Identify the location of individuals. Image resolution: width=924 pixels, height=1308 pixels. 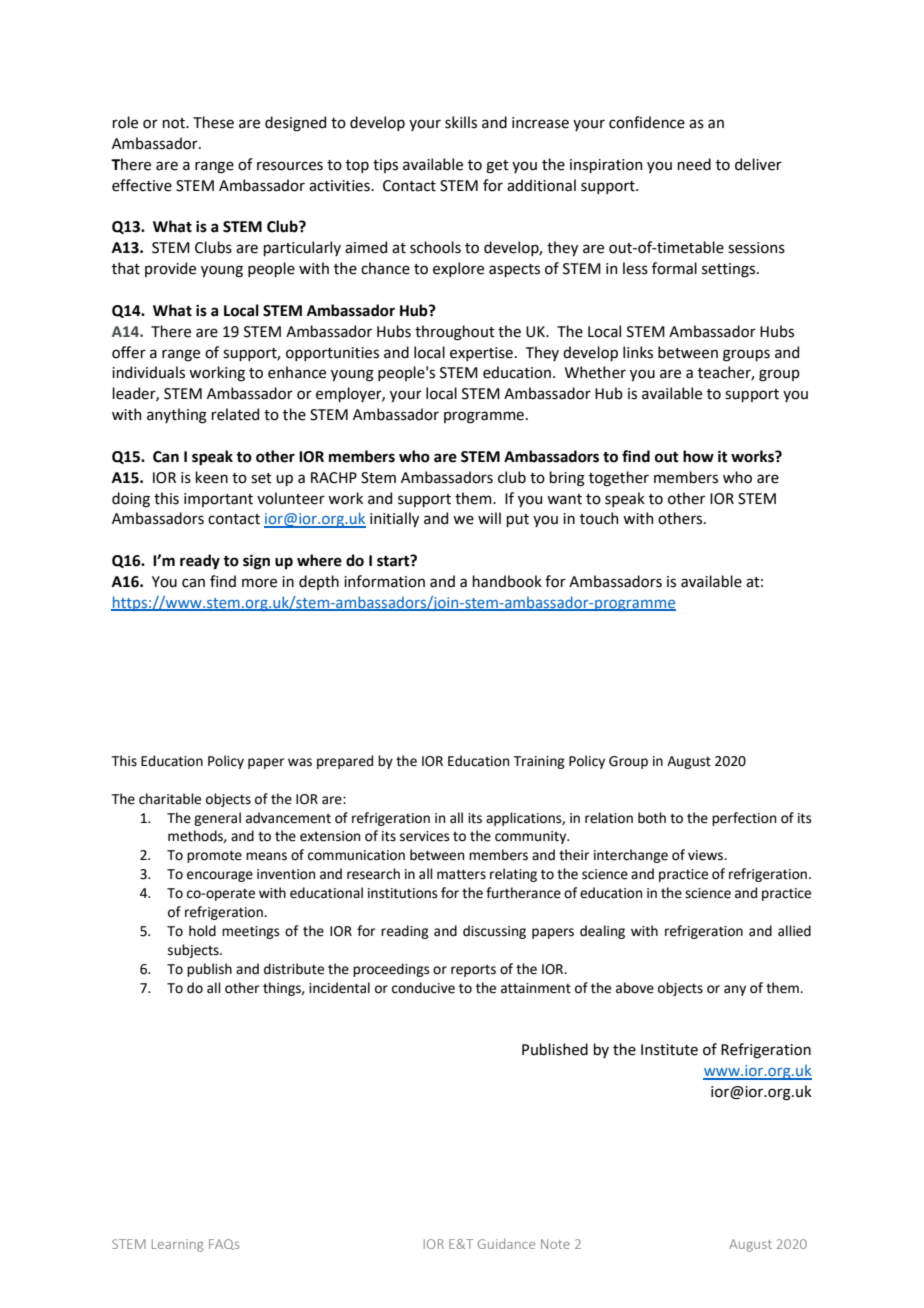
(148, 372).
